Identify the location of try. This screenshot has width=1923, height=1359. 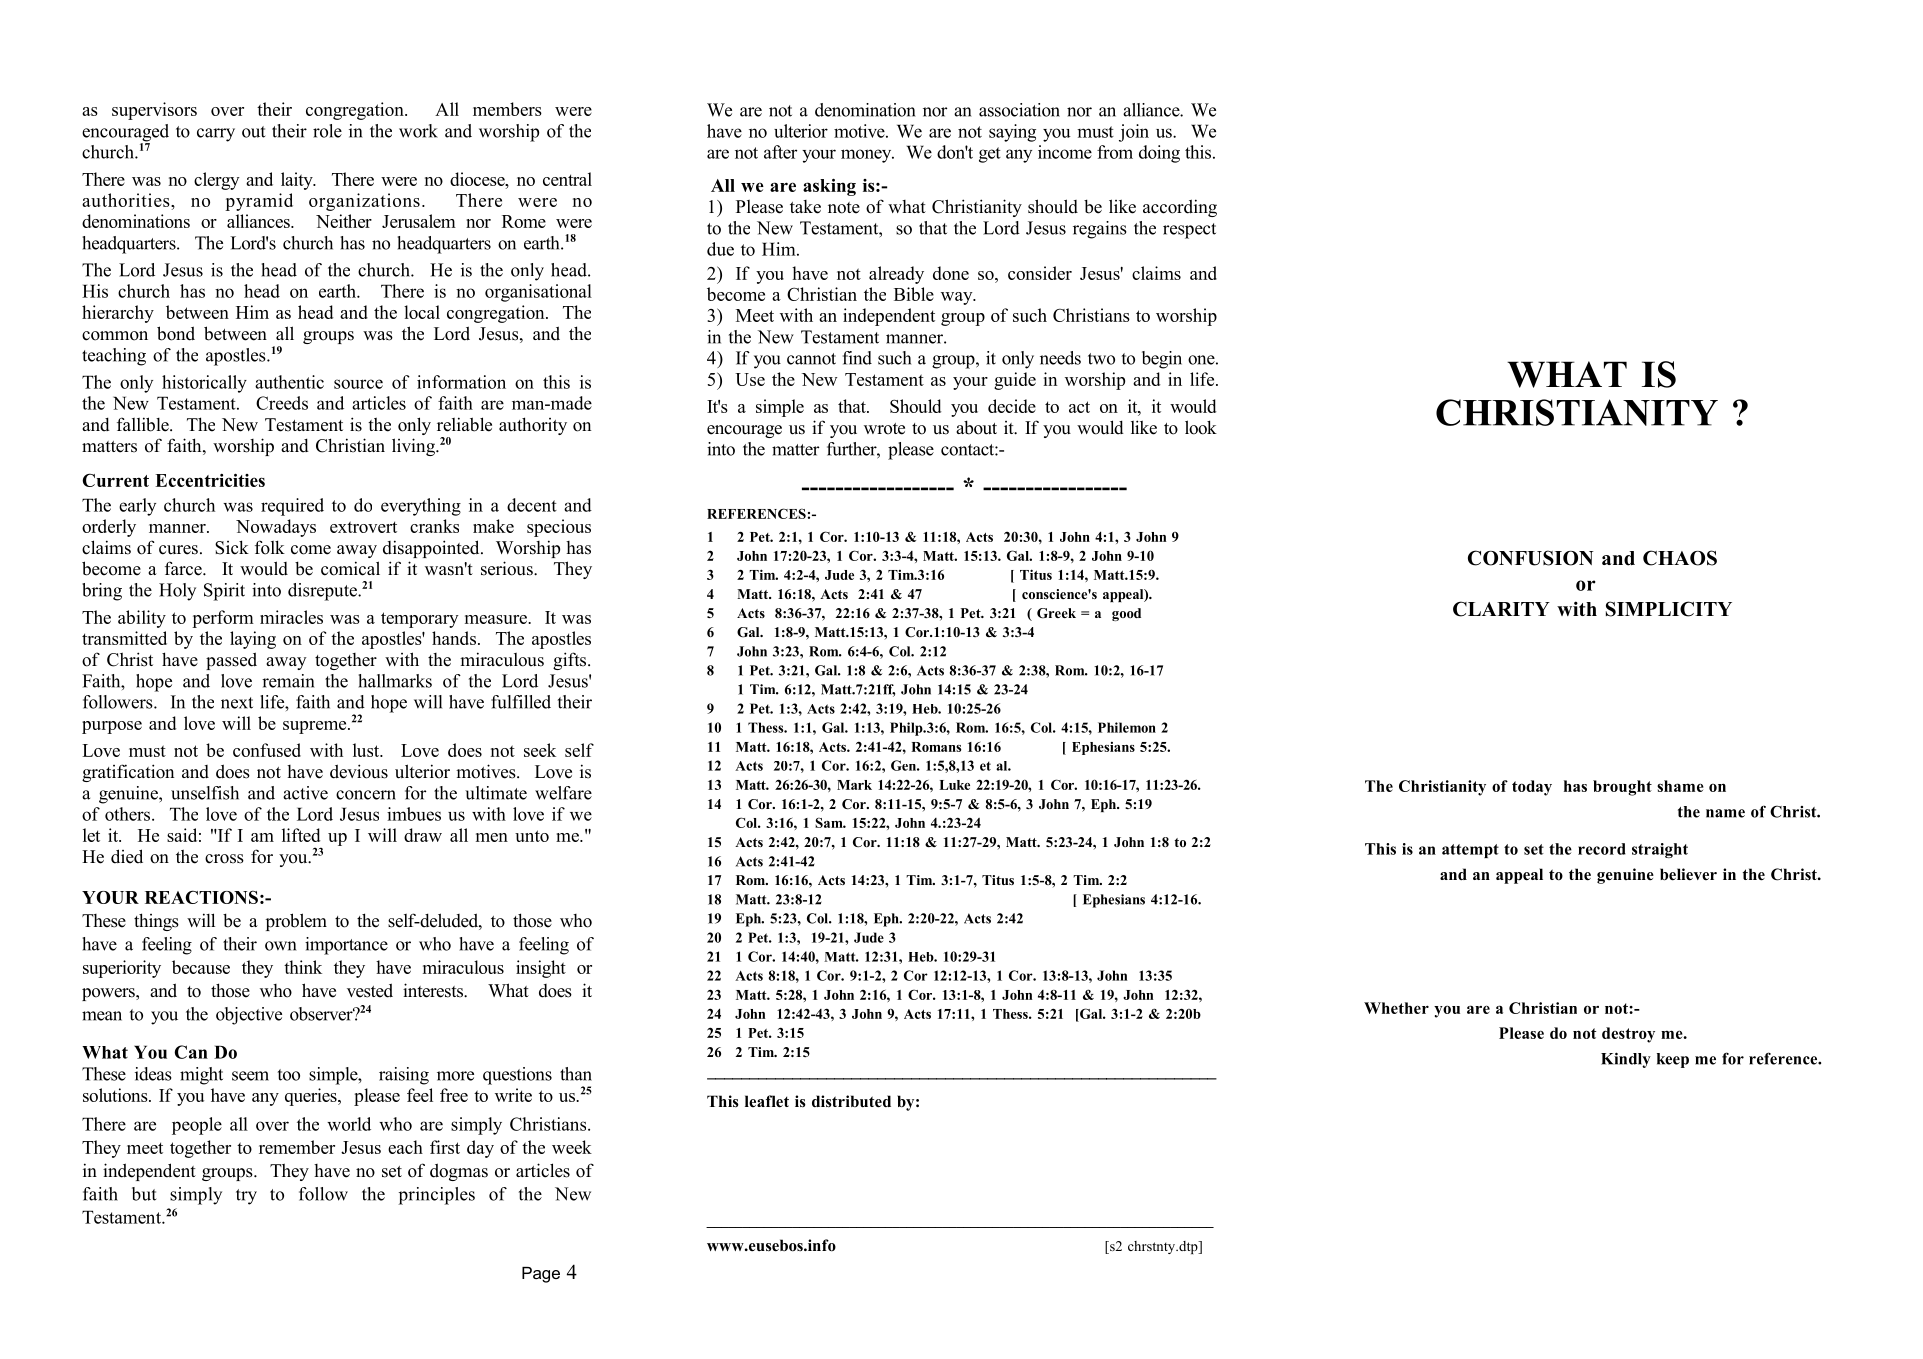
(246, 1197).
